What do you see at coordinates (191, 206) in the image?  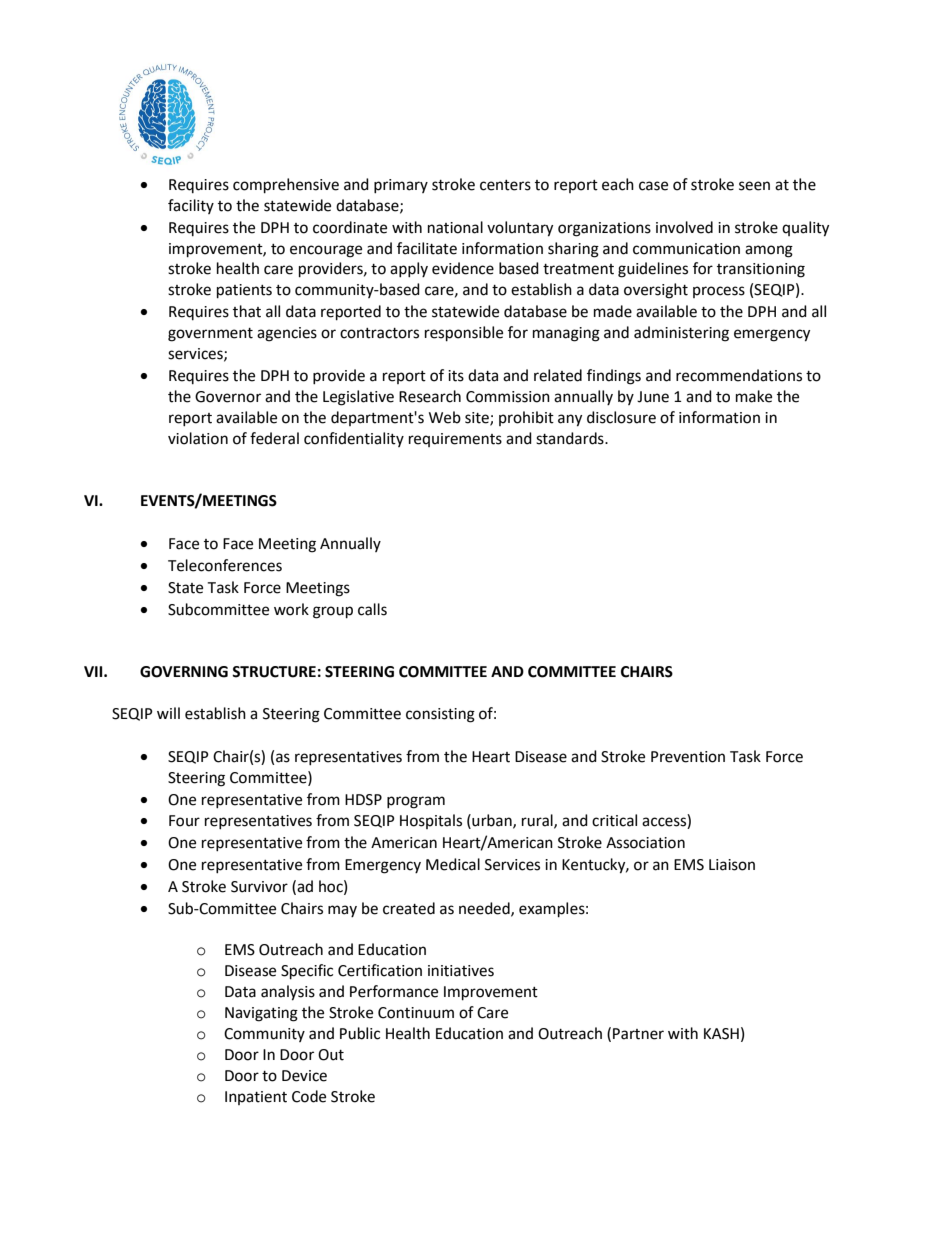 I see `facility` at bounding box center [191, 206].
